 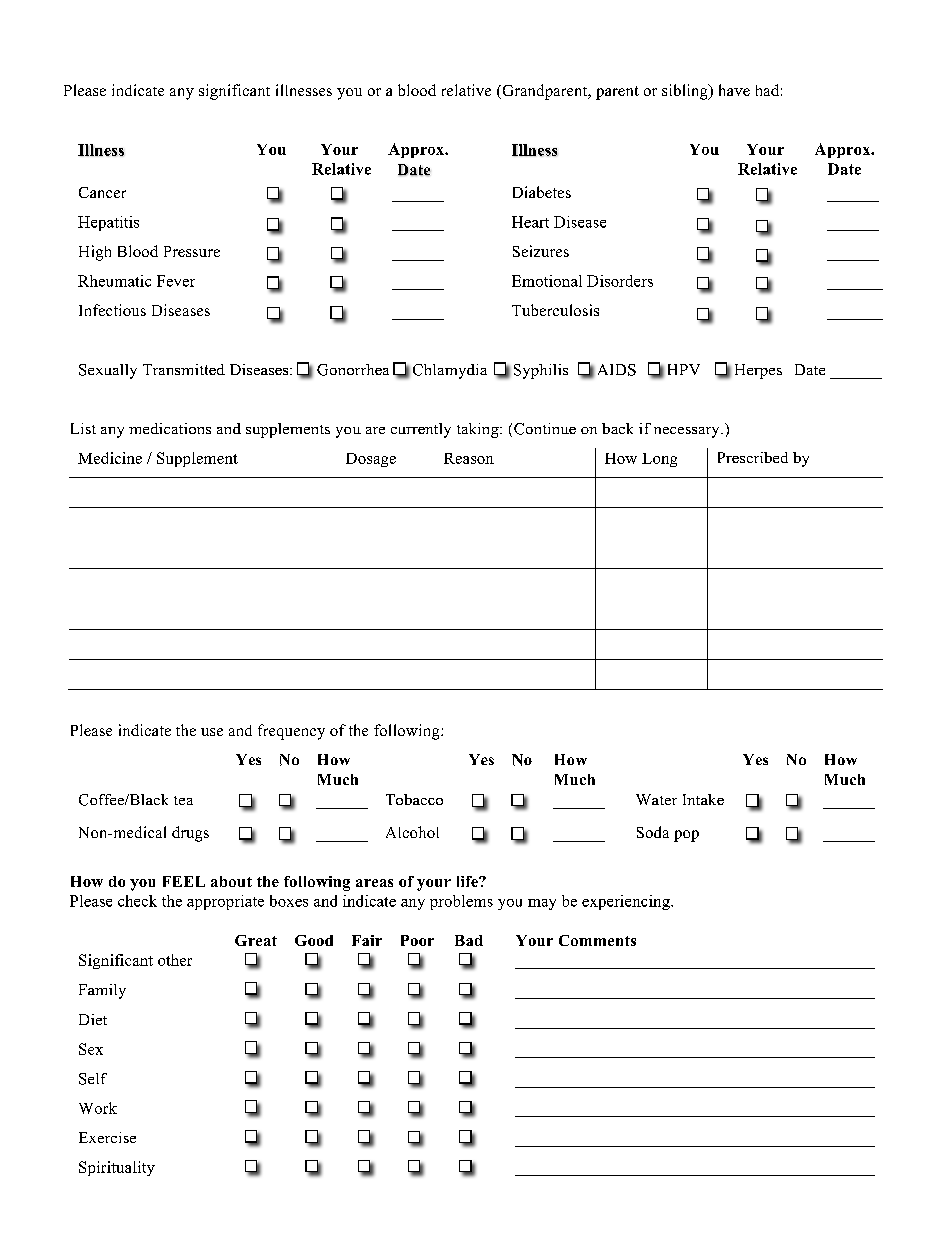 What do you see at coordinates (212, 732) in the screenshot?
I see `use` at bounding box center [212, 732].
